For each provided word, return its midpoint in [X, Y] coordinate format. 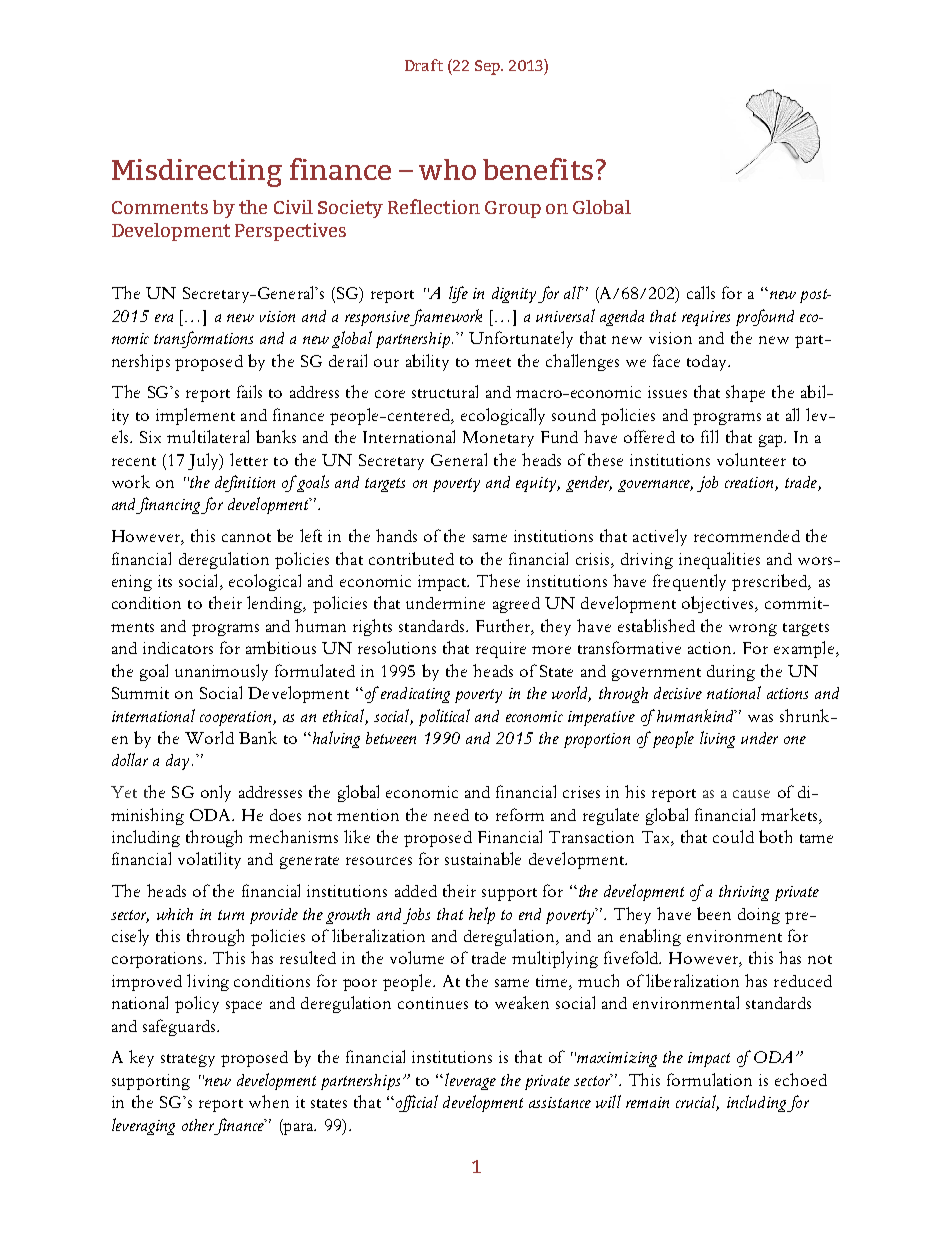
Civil [293, 207]
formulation [709, 1079]
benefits [538, 169]
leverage [470, 1081]
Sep [489, 67]
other [198, 1125]
